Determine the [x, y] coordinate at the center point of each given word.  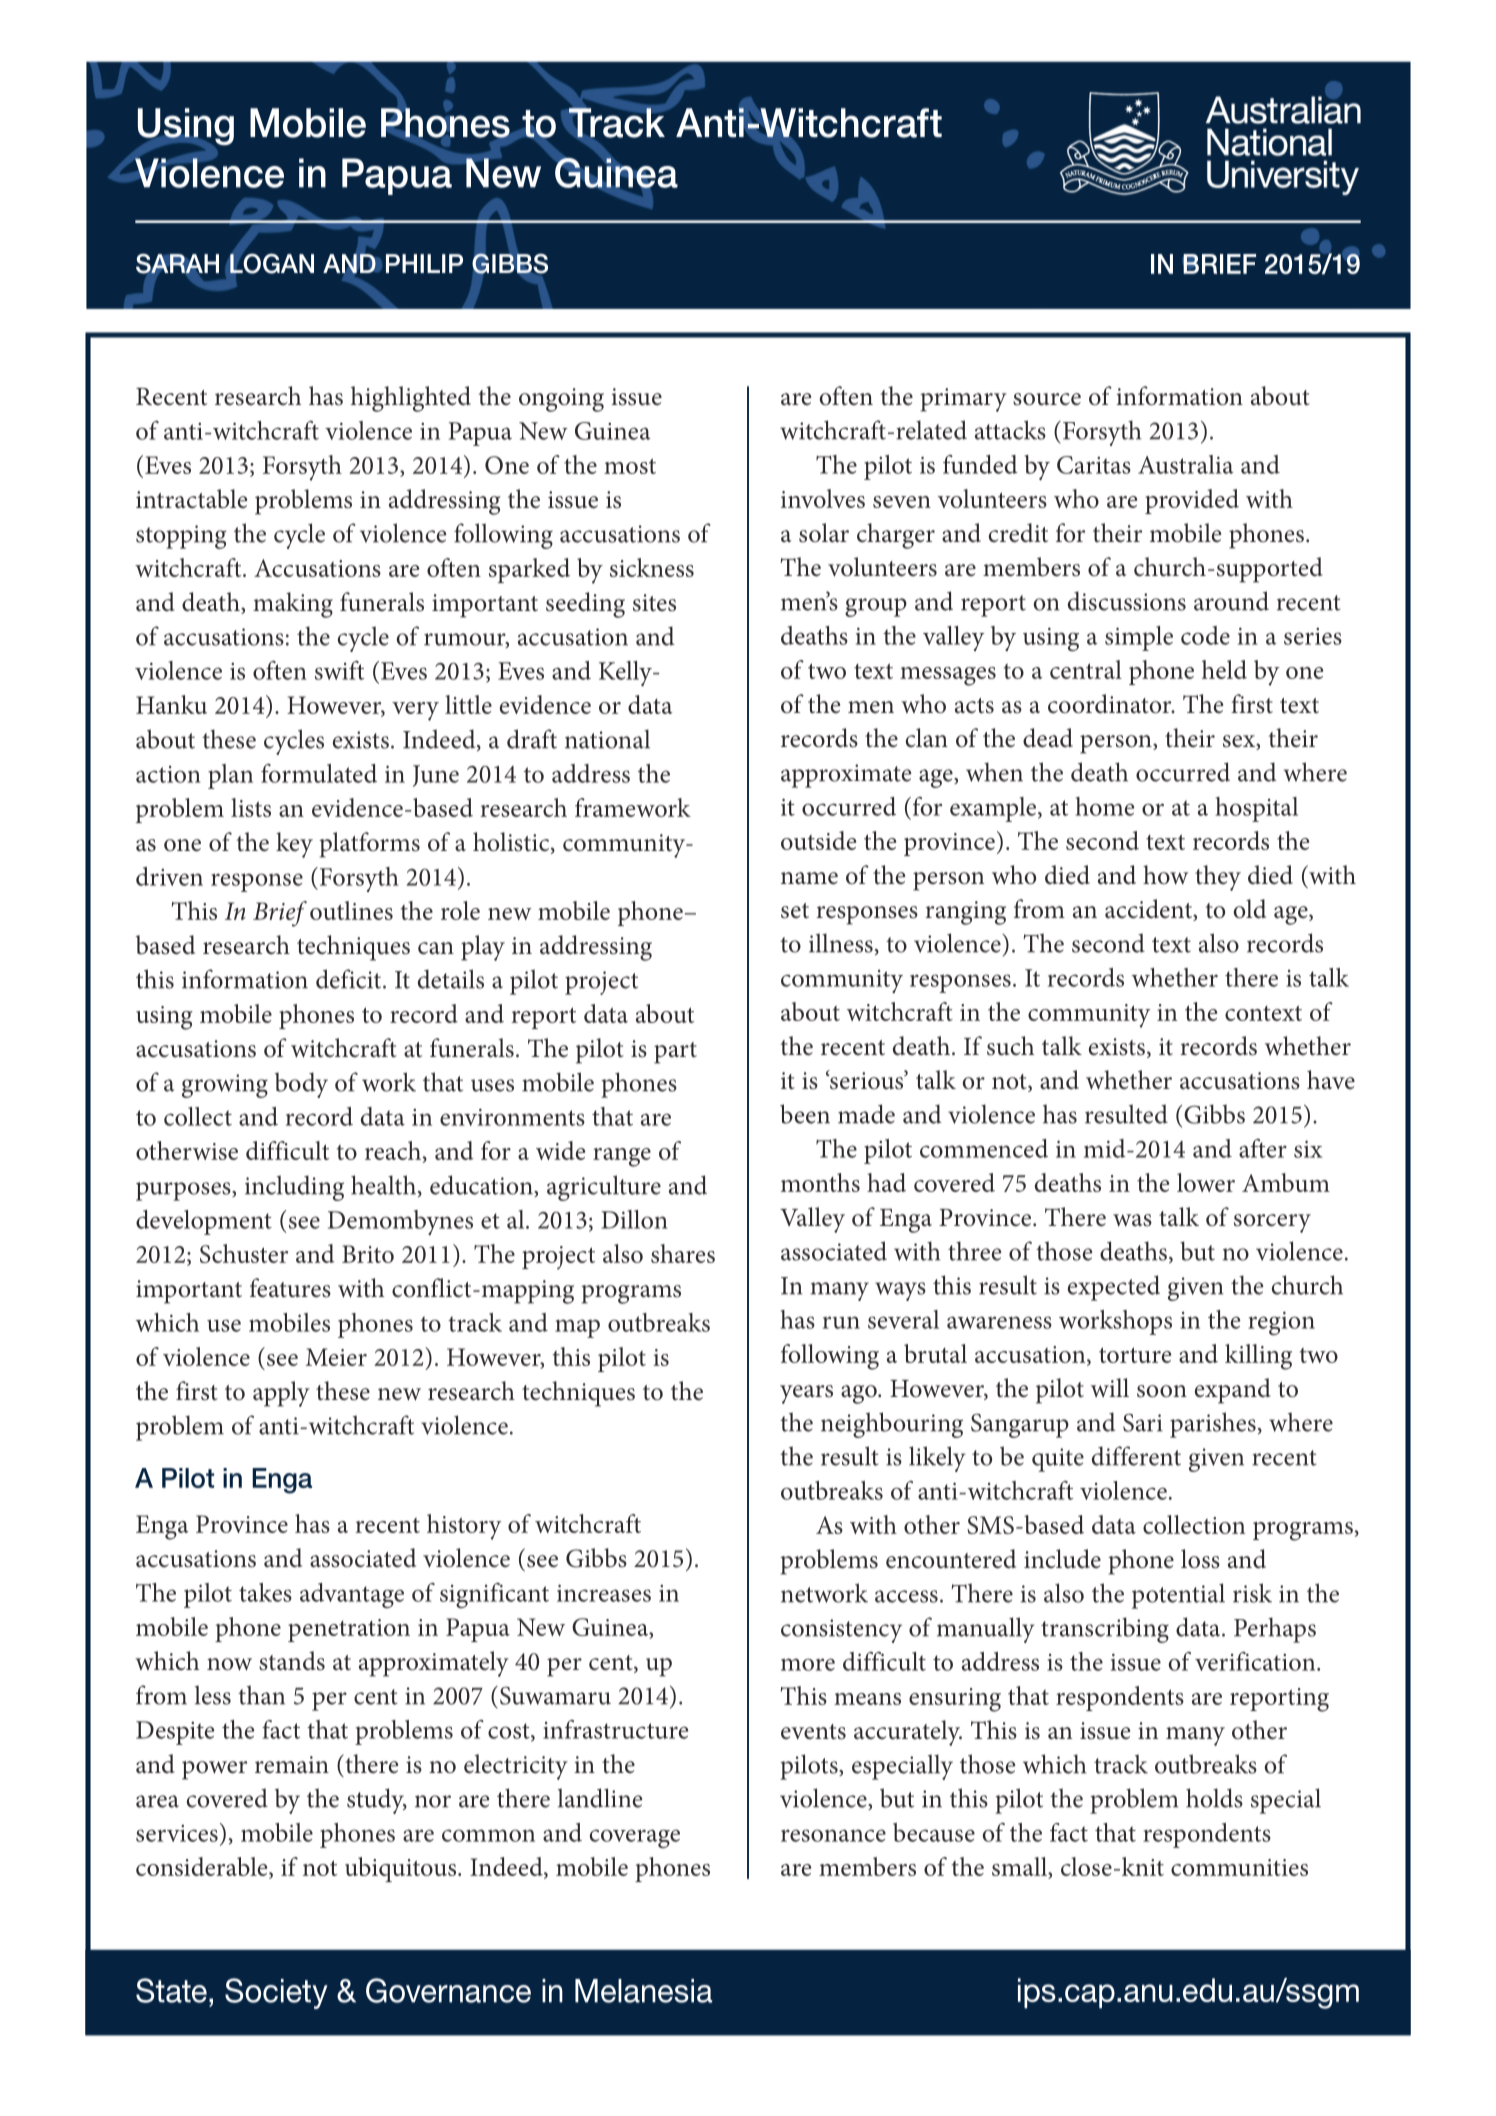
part [675, 1053]
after [1263, 1148]
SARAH [177, 264]
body [301, 1085]
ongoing [561, 400]
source [1047, 399]
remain [292, 1765]
